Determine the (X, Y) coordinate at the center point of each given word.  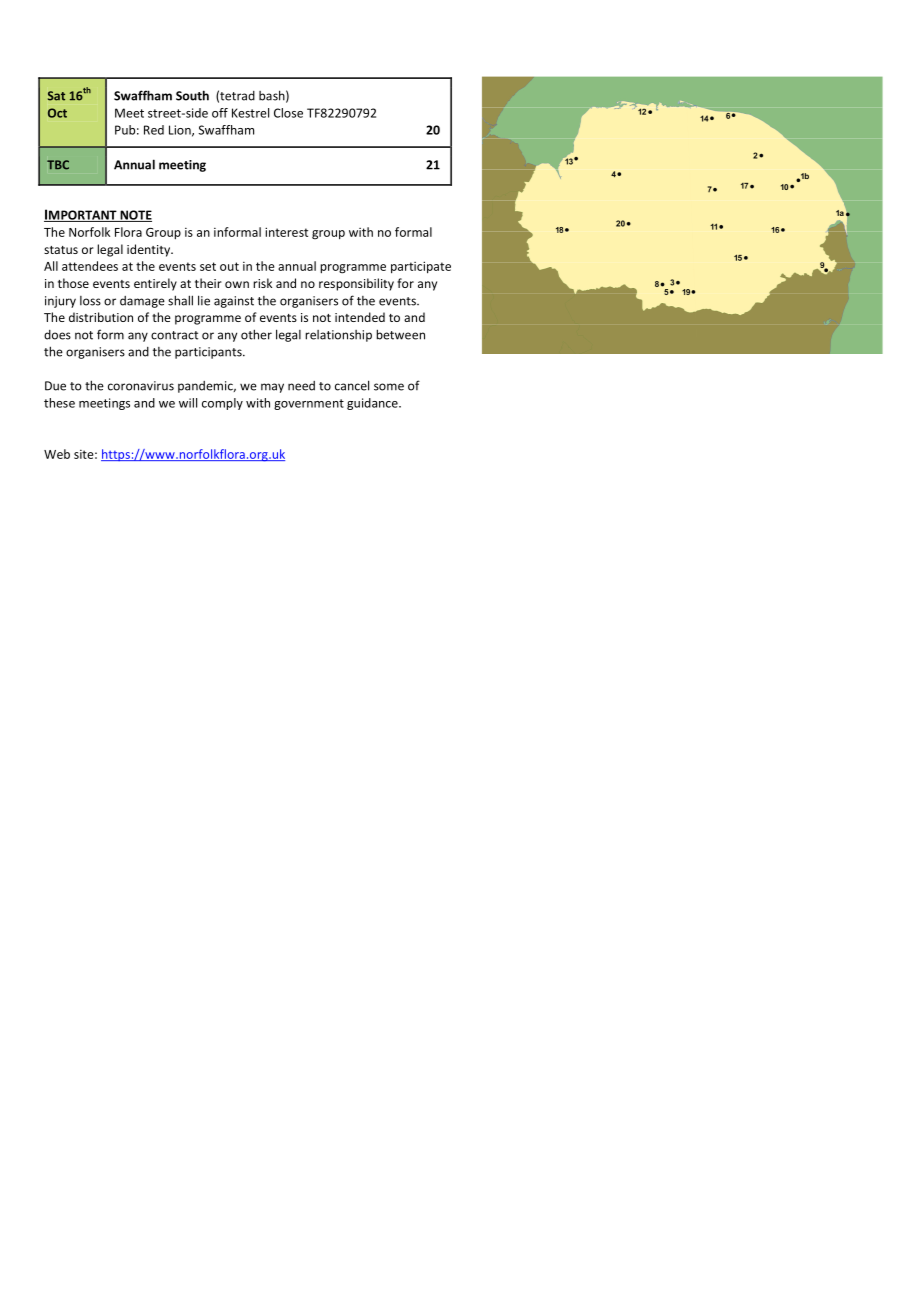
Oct (57, 113)
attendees (90, 266)
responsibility (356, 284)
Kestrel (250, 113)
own (237, 284)
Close (288, 113)
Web (57, 454)
